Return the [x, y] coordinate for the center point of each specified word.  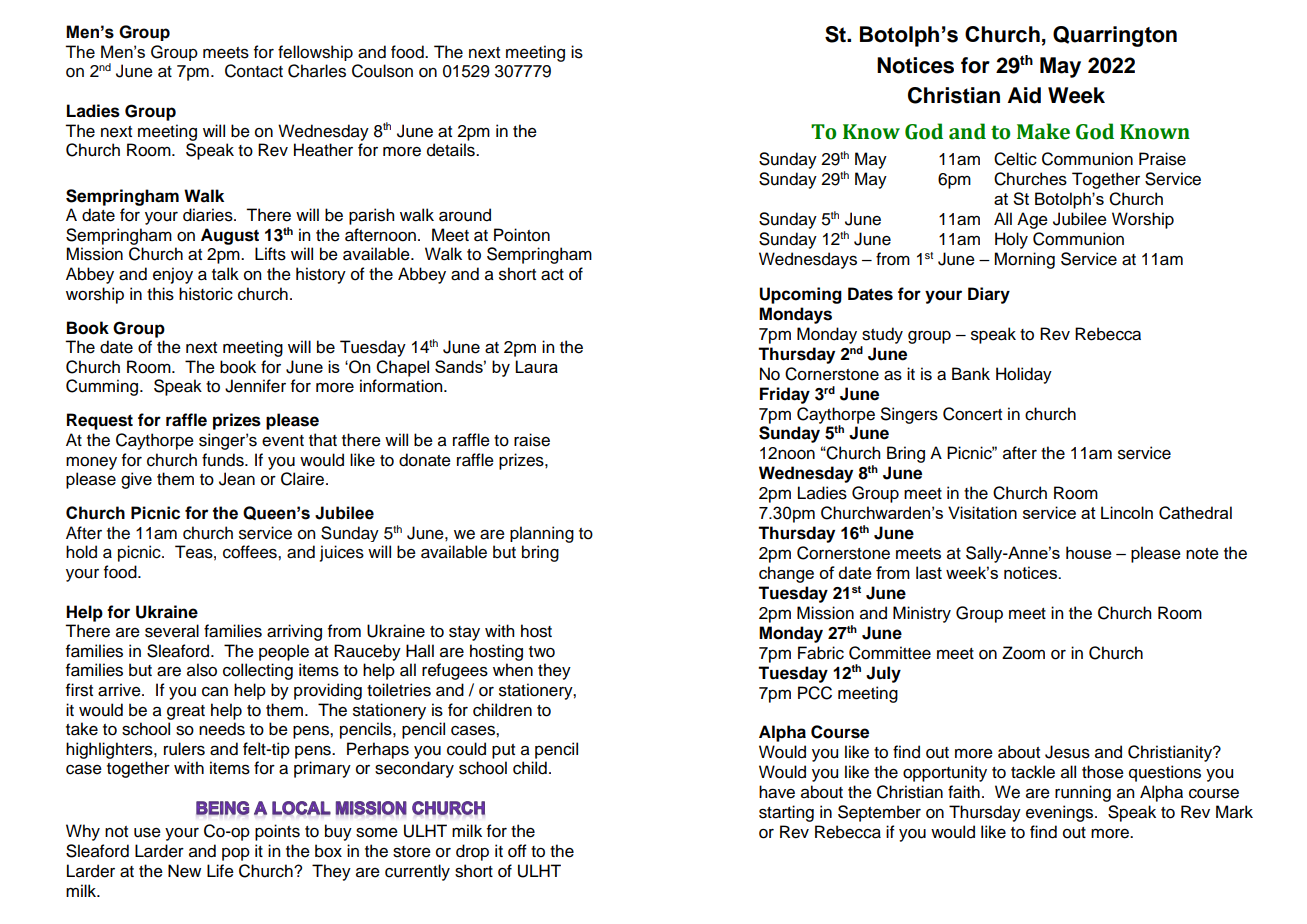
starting [786, 813]
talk [225, 274]
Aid [1024, 95]
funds [224, 460]
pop [236, 854]
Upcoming [800, 295]
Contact [254, 71]
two [542, 652]
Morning [1024, 260]
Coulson [382, 71]
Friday [785, 395]
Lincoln [1127, 512]
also [202, 670]
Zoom [1023, 653]
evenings [1061, 813]
